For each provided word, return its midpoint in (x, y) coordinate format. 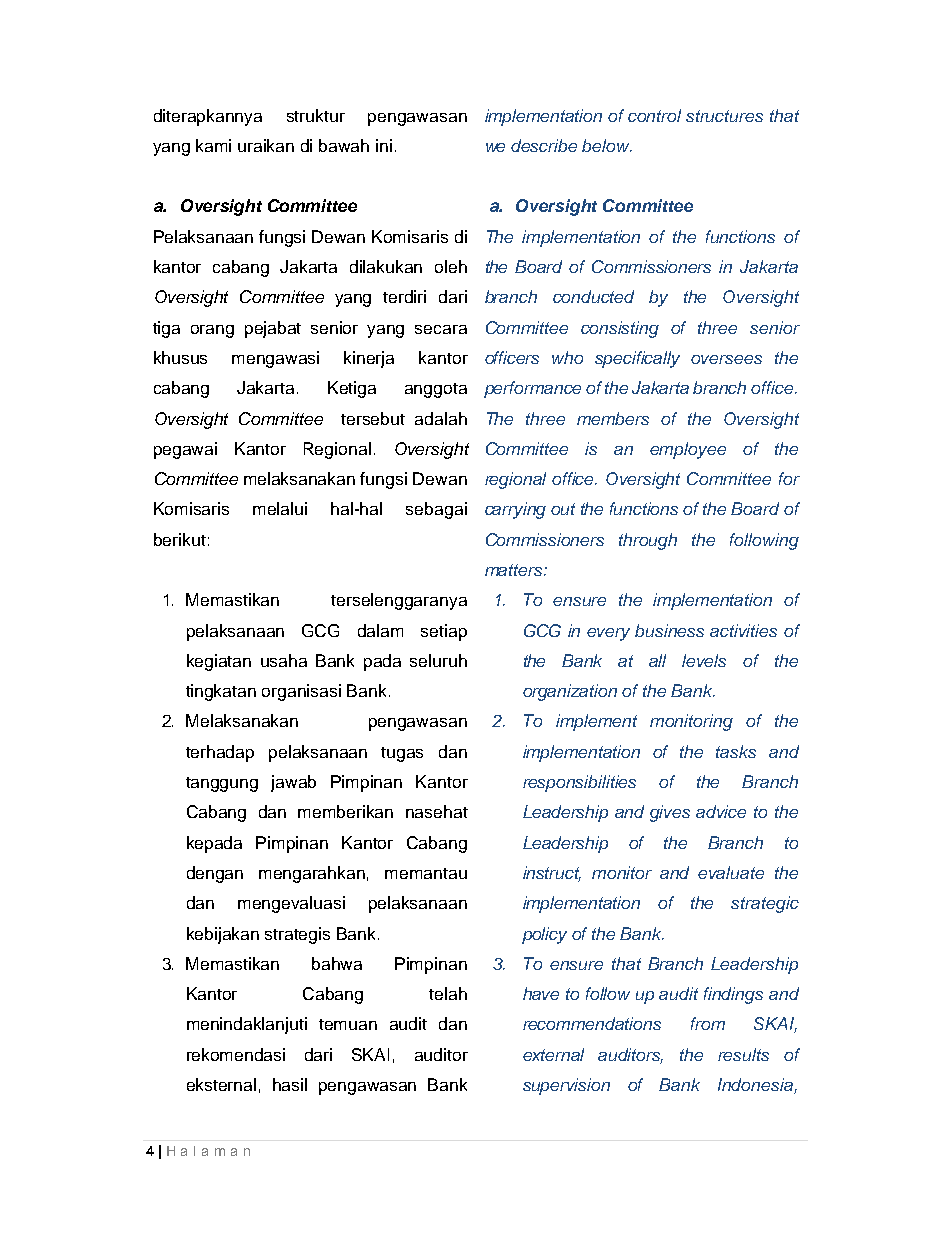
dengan (215, 874)
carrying (515, 510)
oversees (726, 359)
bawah (344, 145)
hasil (290, 1084)
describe (544, 145)
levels (704, 660)
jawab (293, 783)
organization (570, 692)
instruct (552, 874)
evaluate (731, 872)
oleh (451, 266)
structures (724, 116)
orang (212, 331)
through (648, 541)
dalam (380, 630)
